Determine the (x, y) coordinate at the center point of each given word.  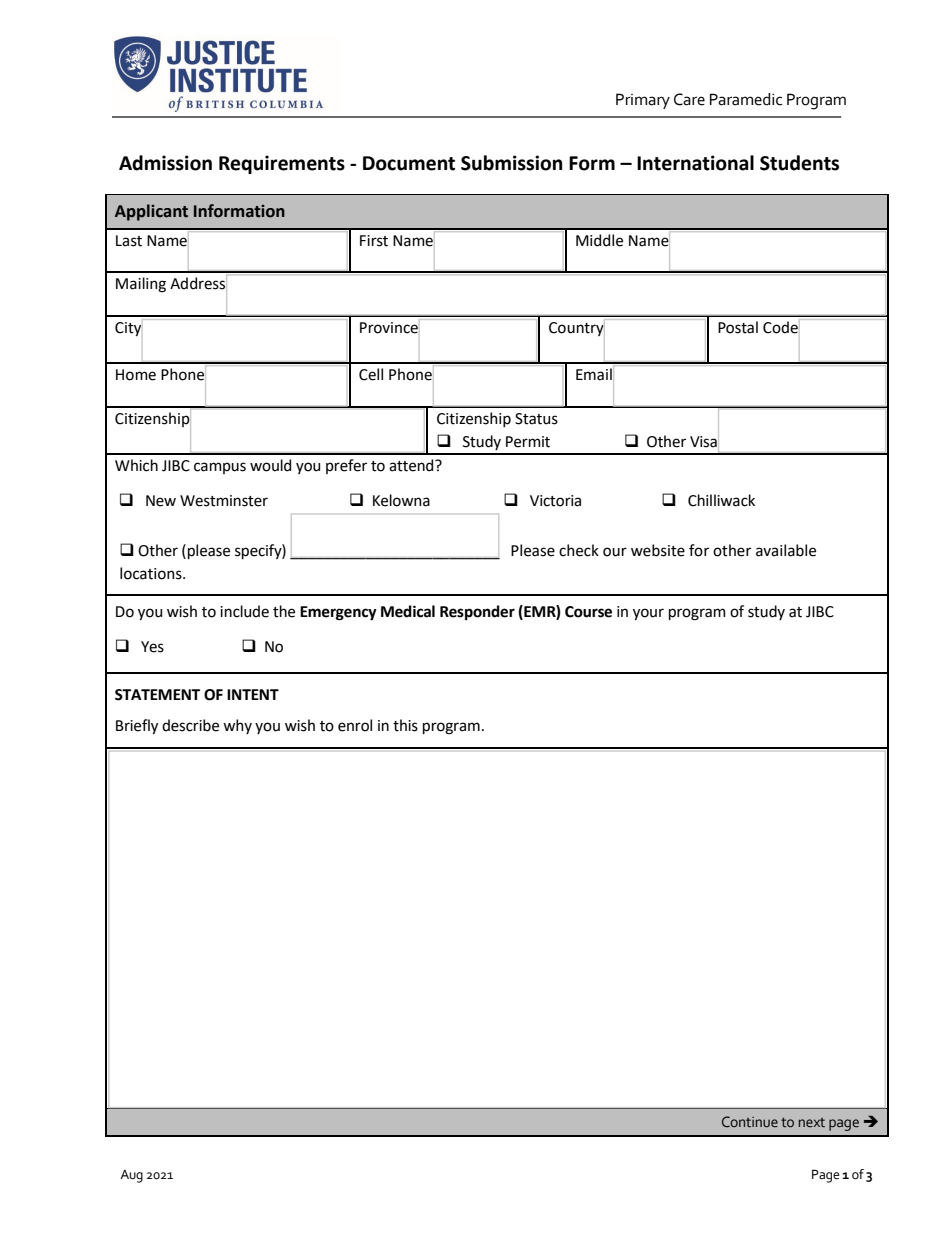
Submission (511, 163)
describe (190, 725)
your (648, 614)
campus (220, 468)
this (405, 725)
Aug (131, 1176)
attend (412, 465)
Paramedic (746, 99)
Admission (165, 163)
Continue (750, 1121)
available (786, 550)
